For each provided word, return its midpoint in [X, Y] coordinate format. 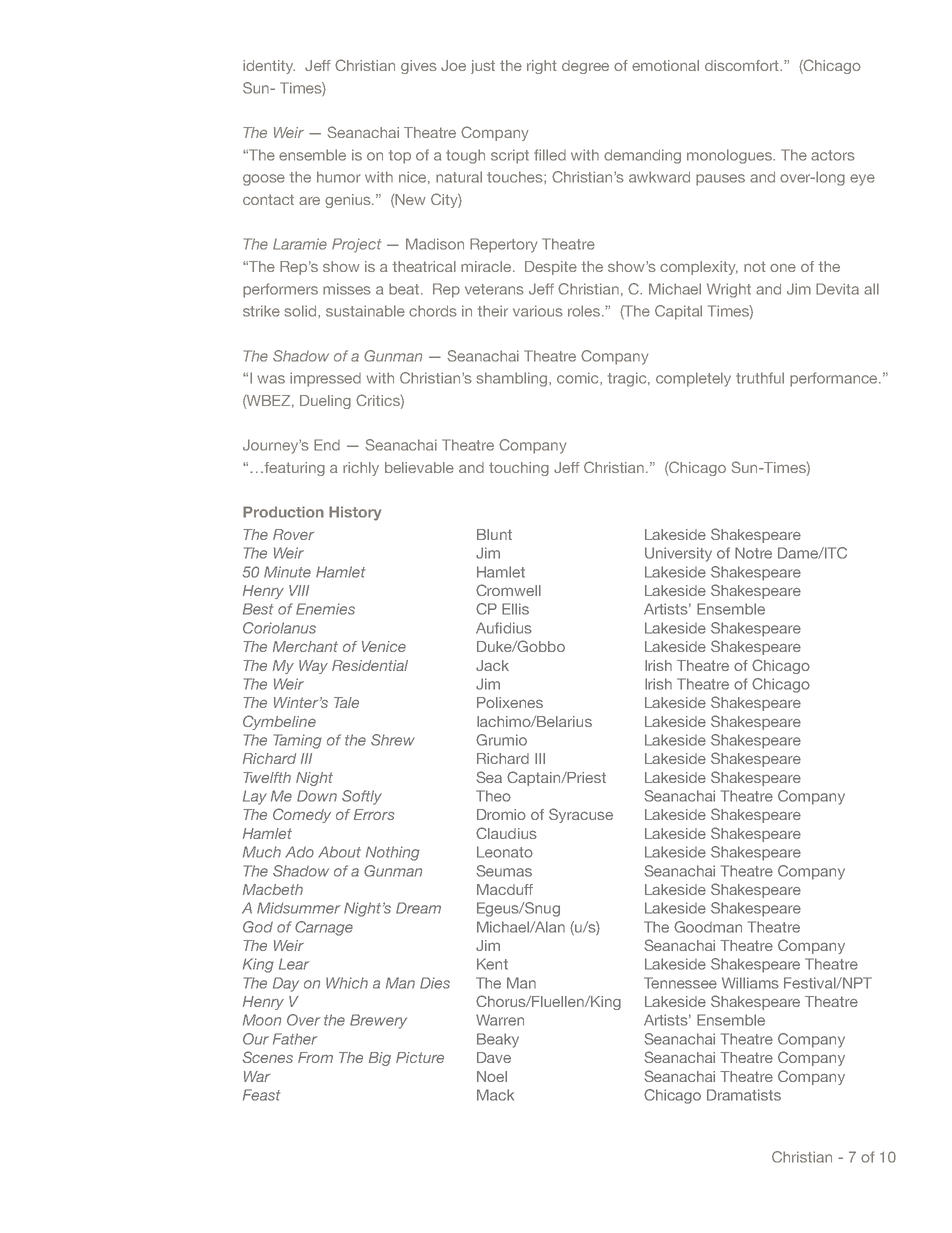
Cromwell [508, 590]
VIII [299, 590]
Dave [494, 1057]
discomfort [743, 65]
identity [269, 67]
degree [585, 67]
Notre [753, 553]
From [315, 1057]
